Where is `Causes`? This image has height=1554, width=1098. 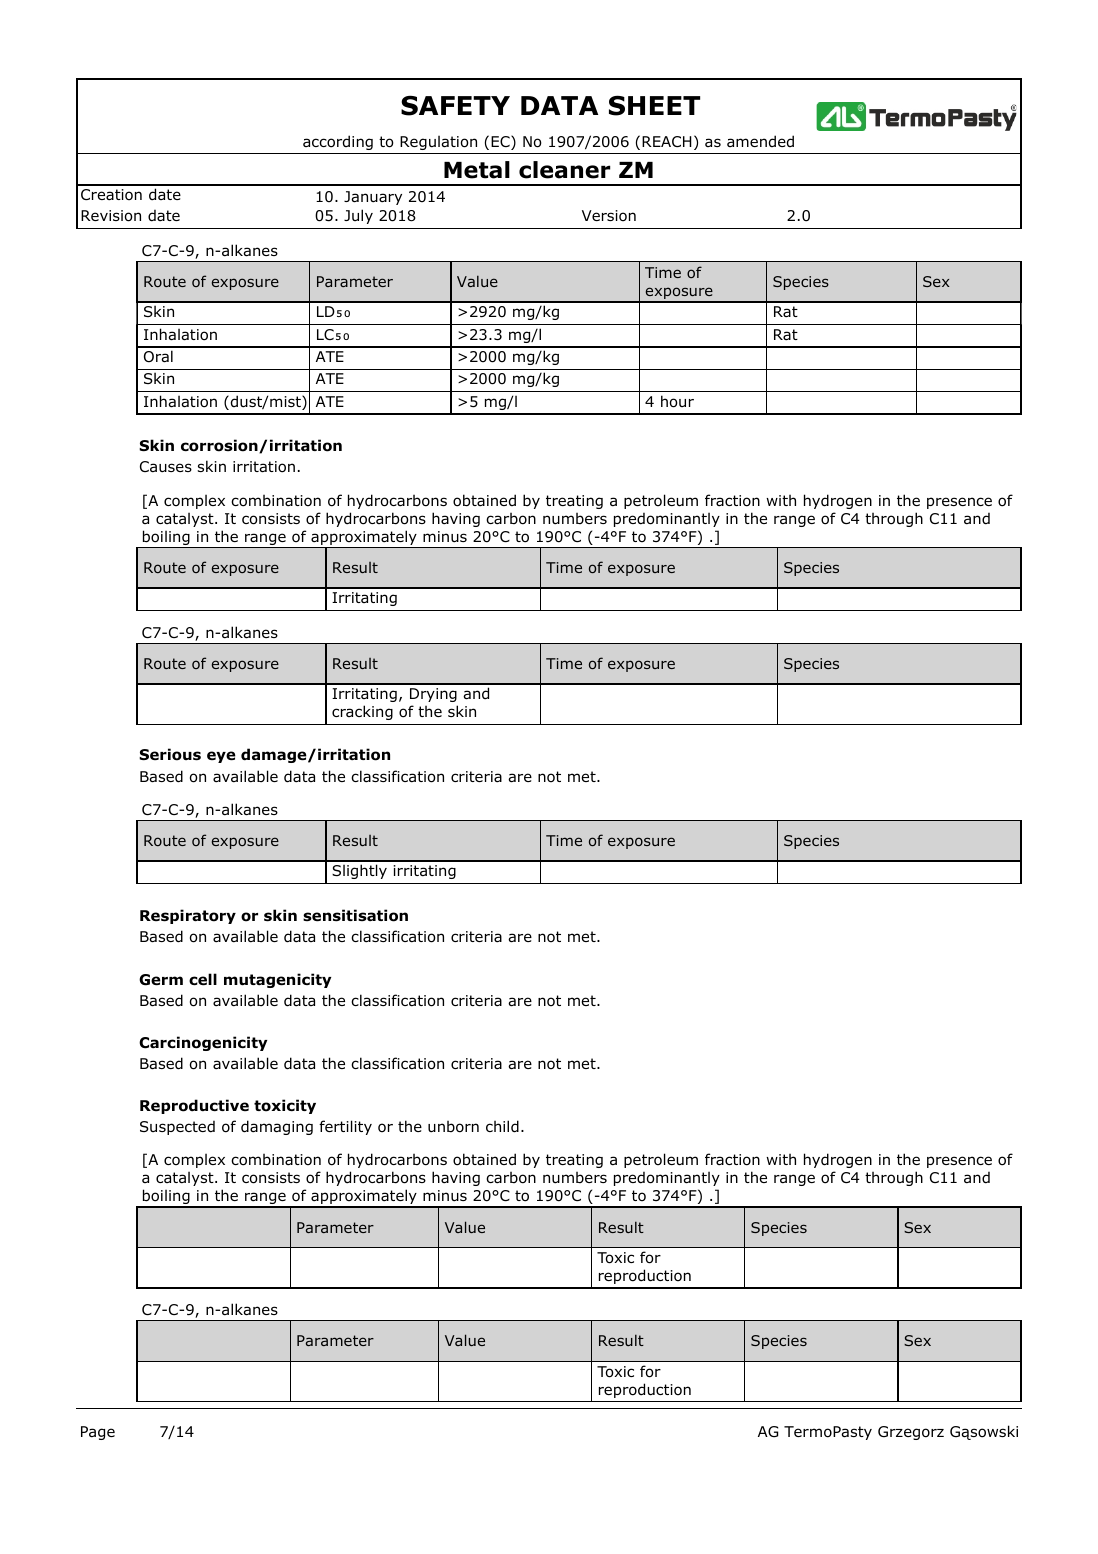
Causes is located at coordinates (166, 467).
